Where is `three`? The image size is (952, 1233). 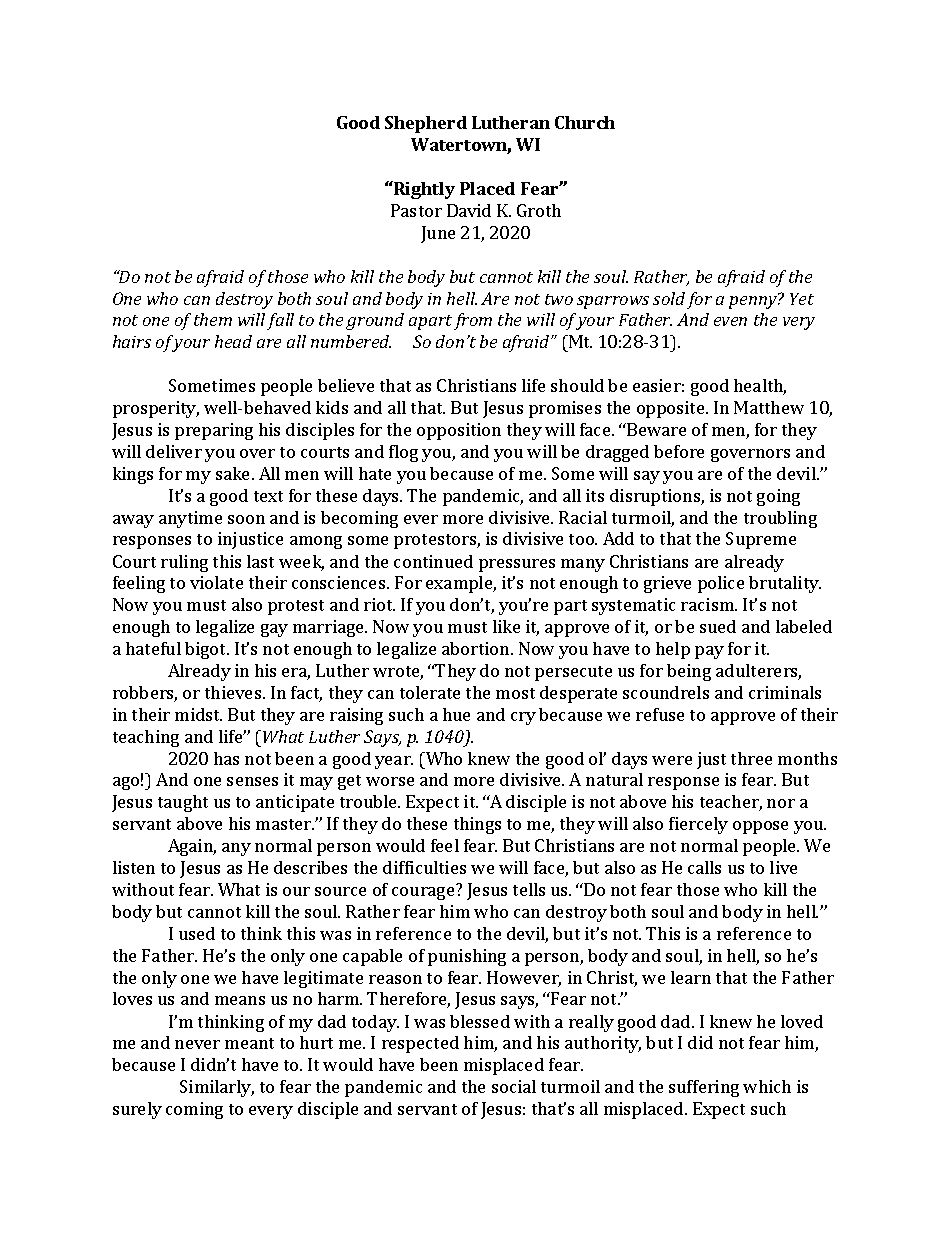 three is located at coordinates (751, 758).
